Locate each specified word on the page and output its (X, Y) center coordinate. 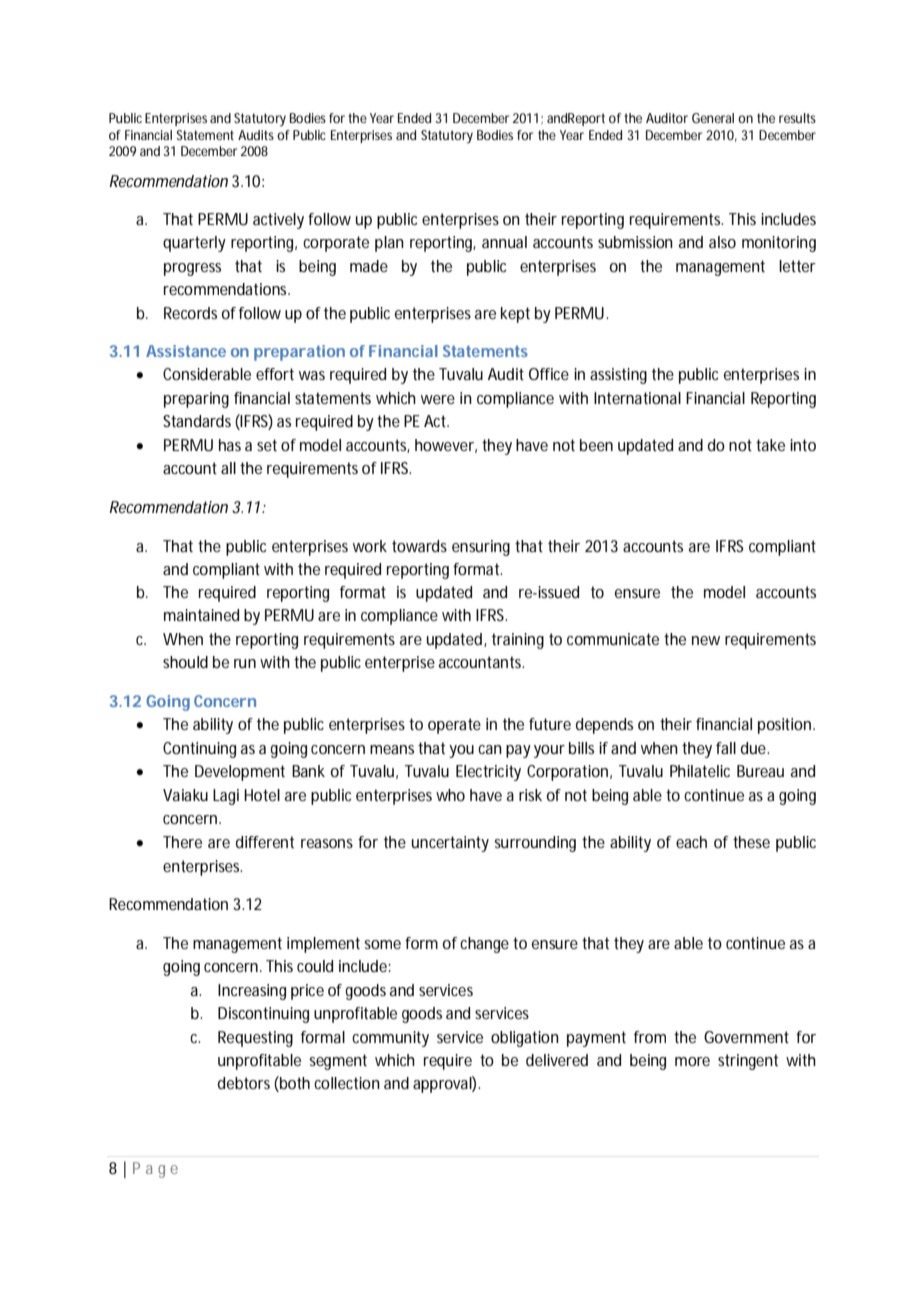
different (265, 842)
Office (549, 374)
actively (278, 221)
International (637, 398)
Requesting (255, 1039)
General (713, 118)
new (706, 640)
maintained (201, 615)
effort (275, 374)
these (751, 842)
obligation (525, 1039)
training (518, 641)
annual (504, 242)
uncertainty (450, 844)
